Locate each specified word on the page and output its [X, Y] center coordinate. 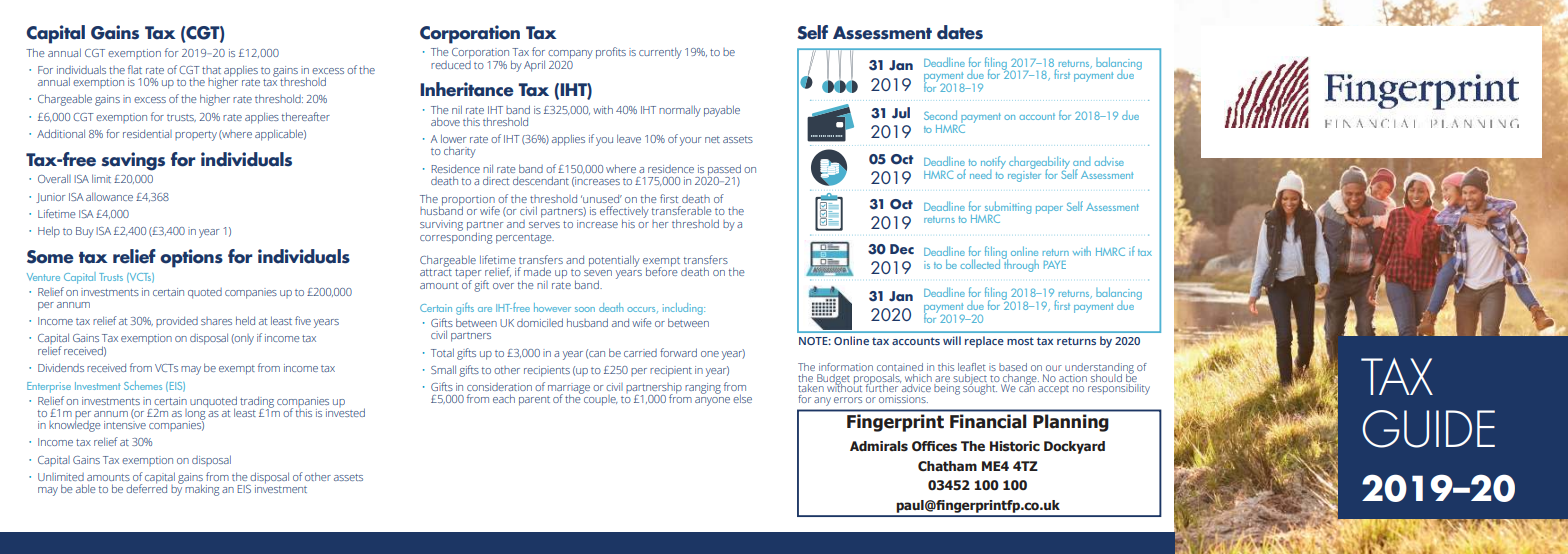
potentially [614, 261]
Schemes [143, 385]
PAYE [1055, 265]
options [191, 258]
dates [960, 32]
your [690, 141]
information [846, 367]
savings [133, 161]
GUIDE [1428, 429]
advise [1109, 161]
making [202, 490]
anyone [712, 401]
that [211, 70]
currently [660, 53]
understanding [1099, 369]
